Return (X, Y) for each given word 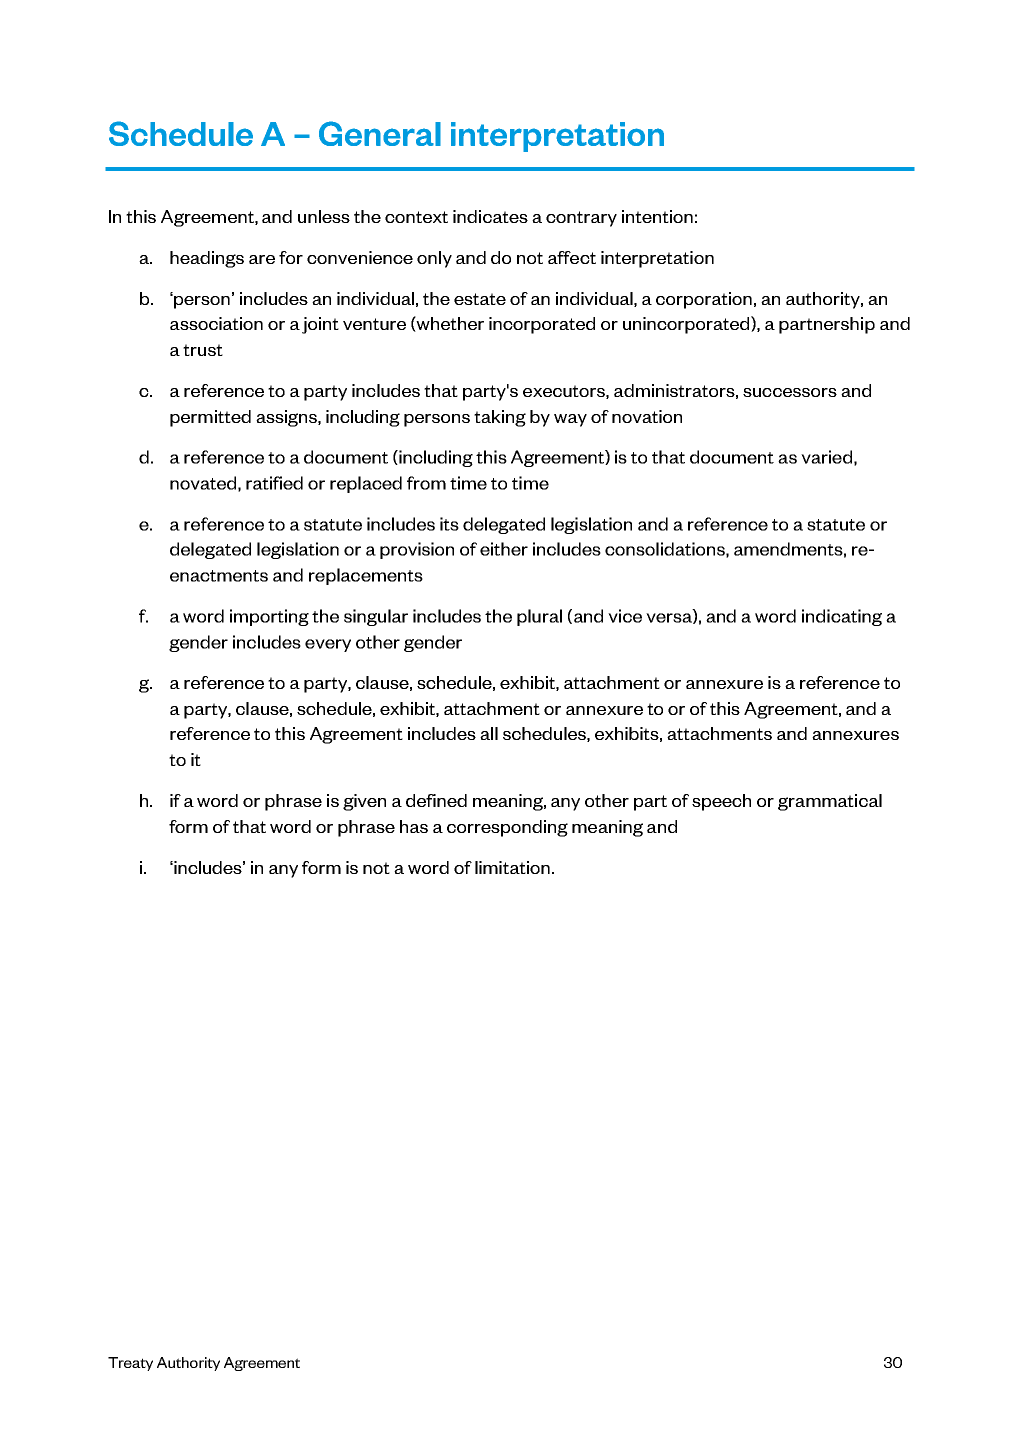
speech (721, 802)
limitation (512, 867)
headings (207, 259)
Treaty (130, 1364)
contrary (581, 219)
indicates (490, 216)
